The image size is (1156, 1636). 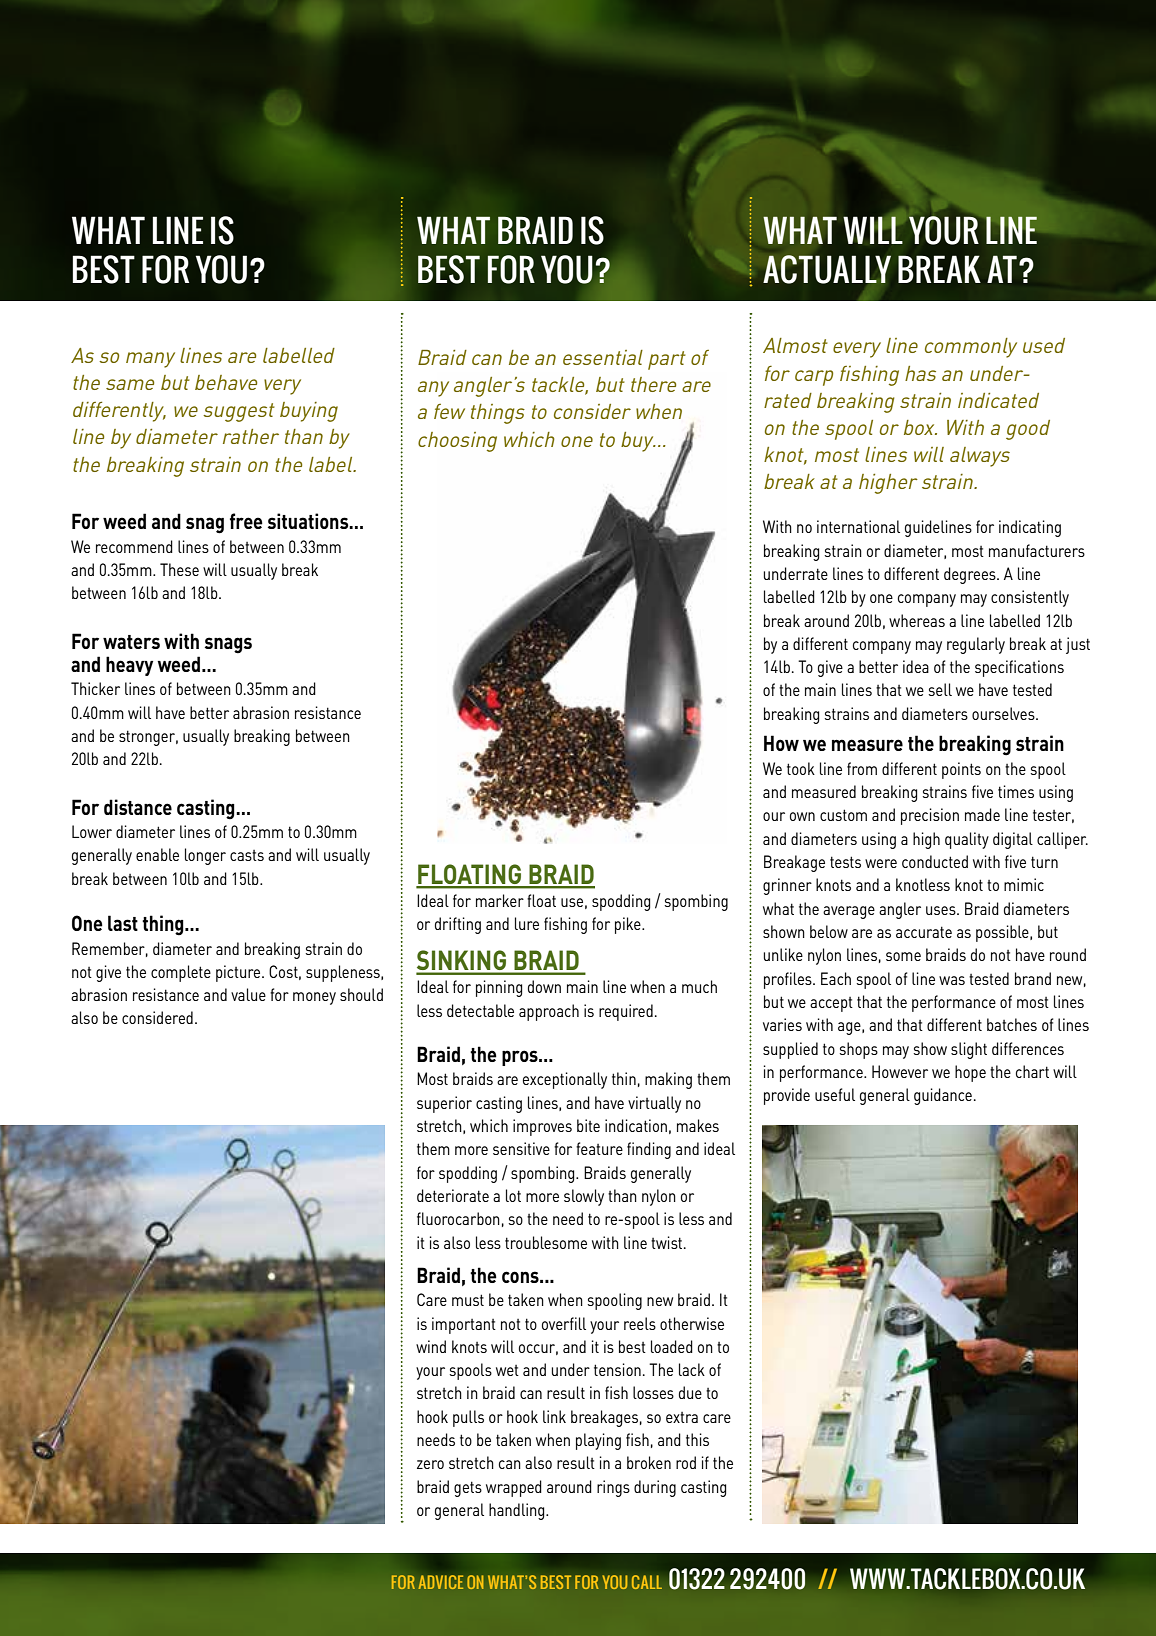 What do you see at coordinates (179, 569) in the screenshot?
I see `These` at bounding box center [179, 569].
